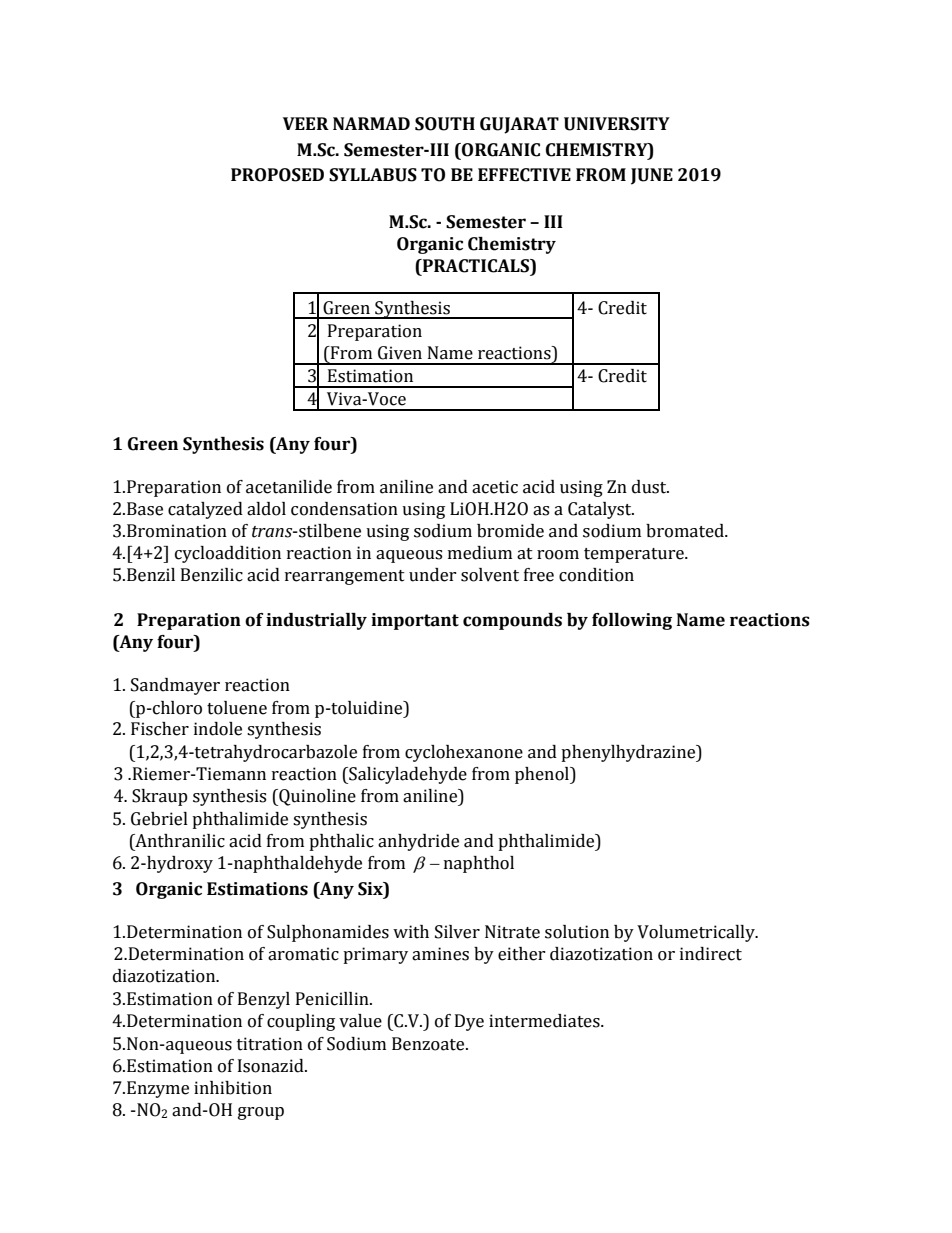 The image size is (952, 1233). I want to click on inhibition, so click(233, 1088).
